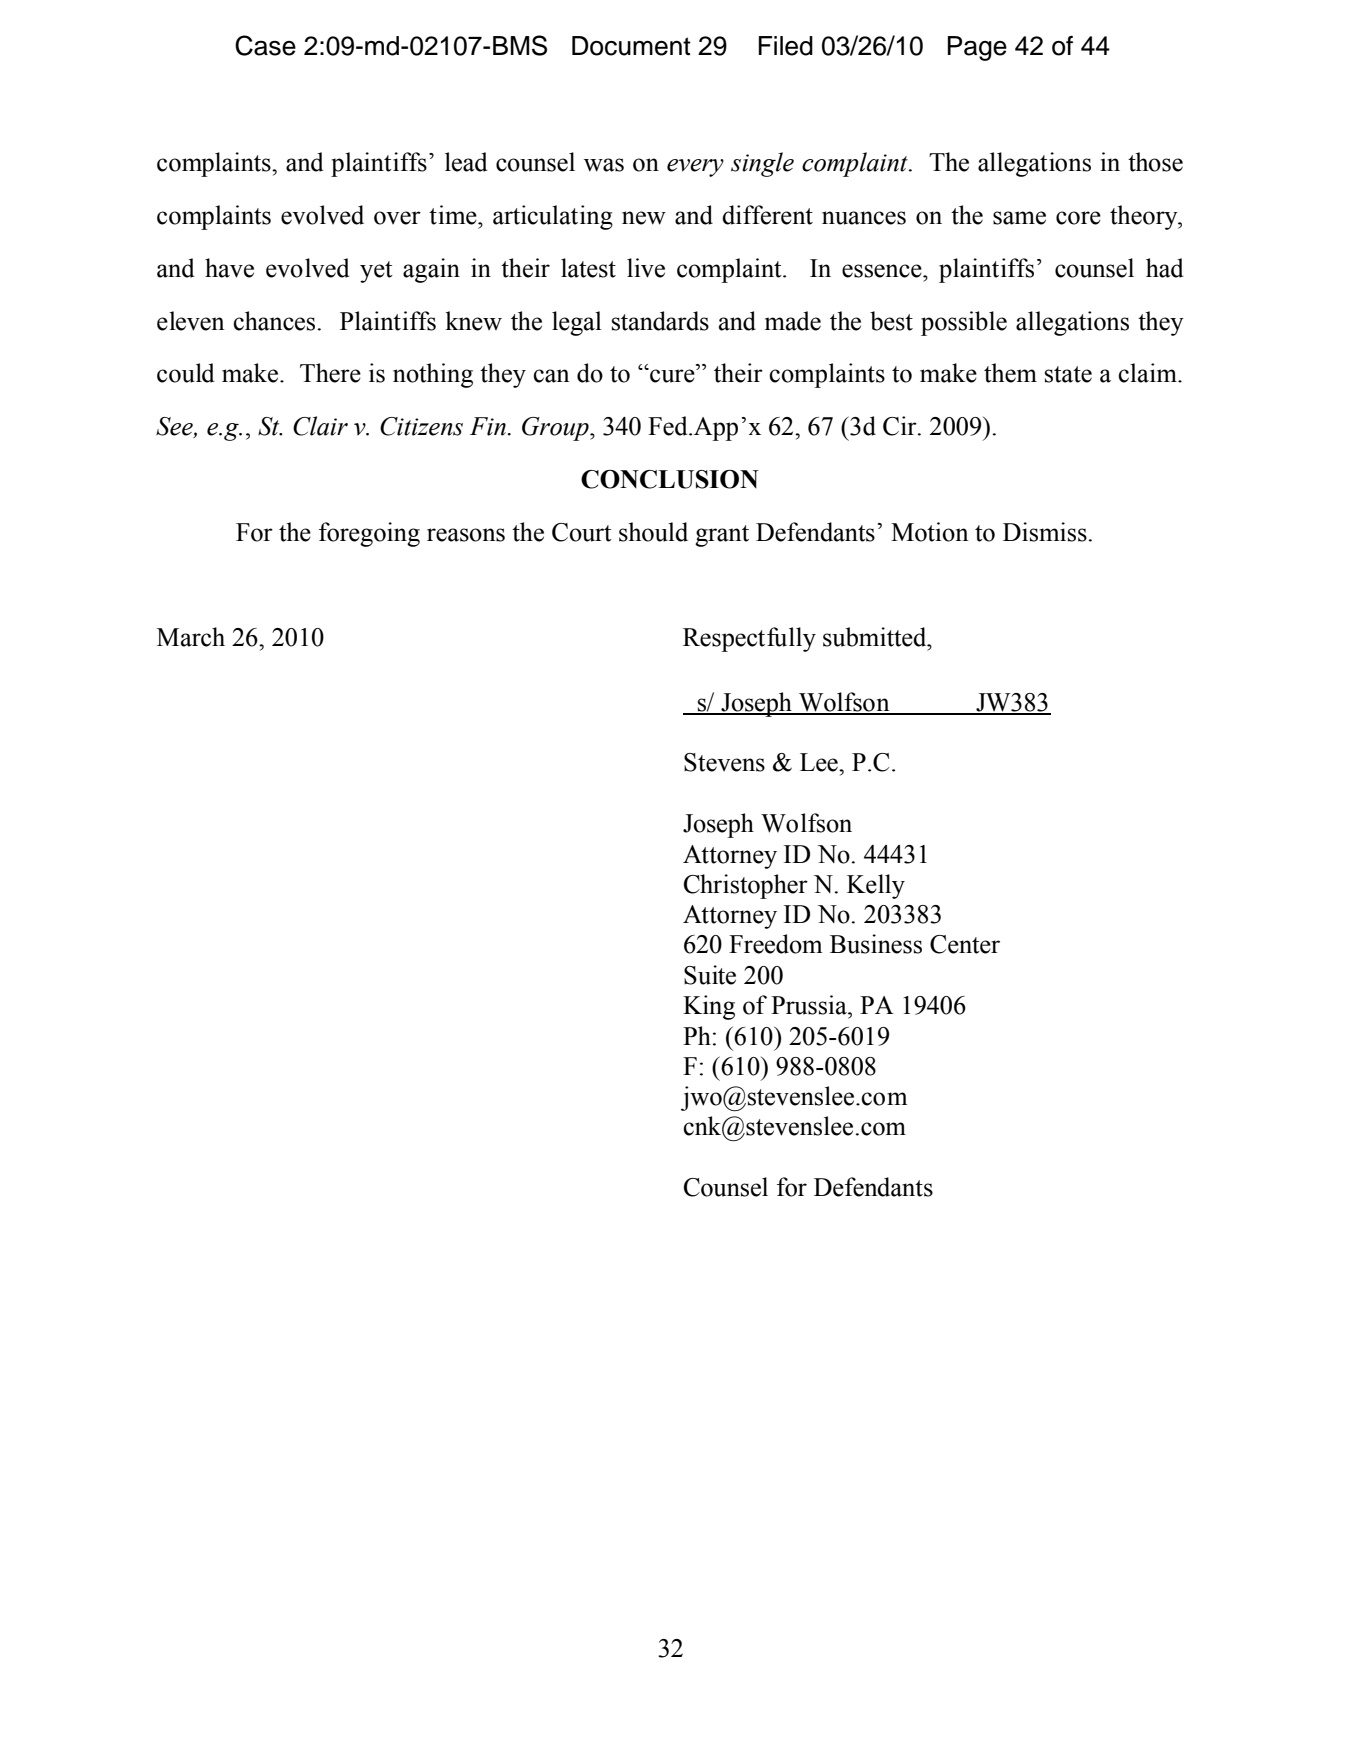 This screenshot has width=1345, height=1741. Describe the element at coordinates (369, 534) in the screenshot. I see `foregoing` at that location.
